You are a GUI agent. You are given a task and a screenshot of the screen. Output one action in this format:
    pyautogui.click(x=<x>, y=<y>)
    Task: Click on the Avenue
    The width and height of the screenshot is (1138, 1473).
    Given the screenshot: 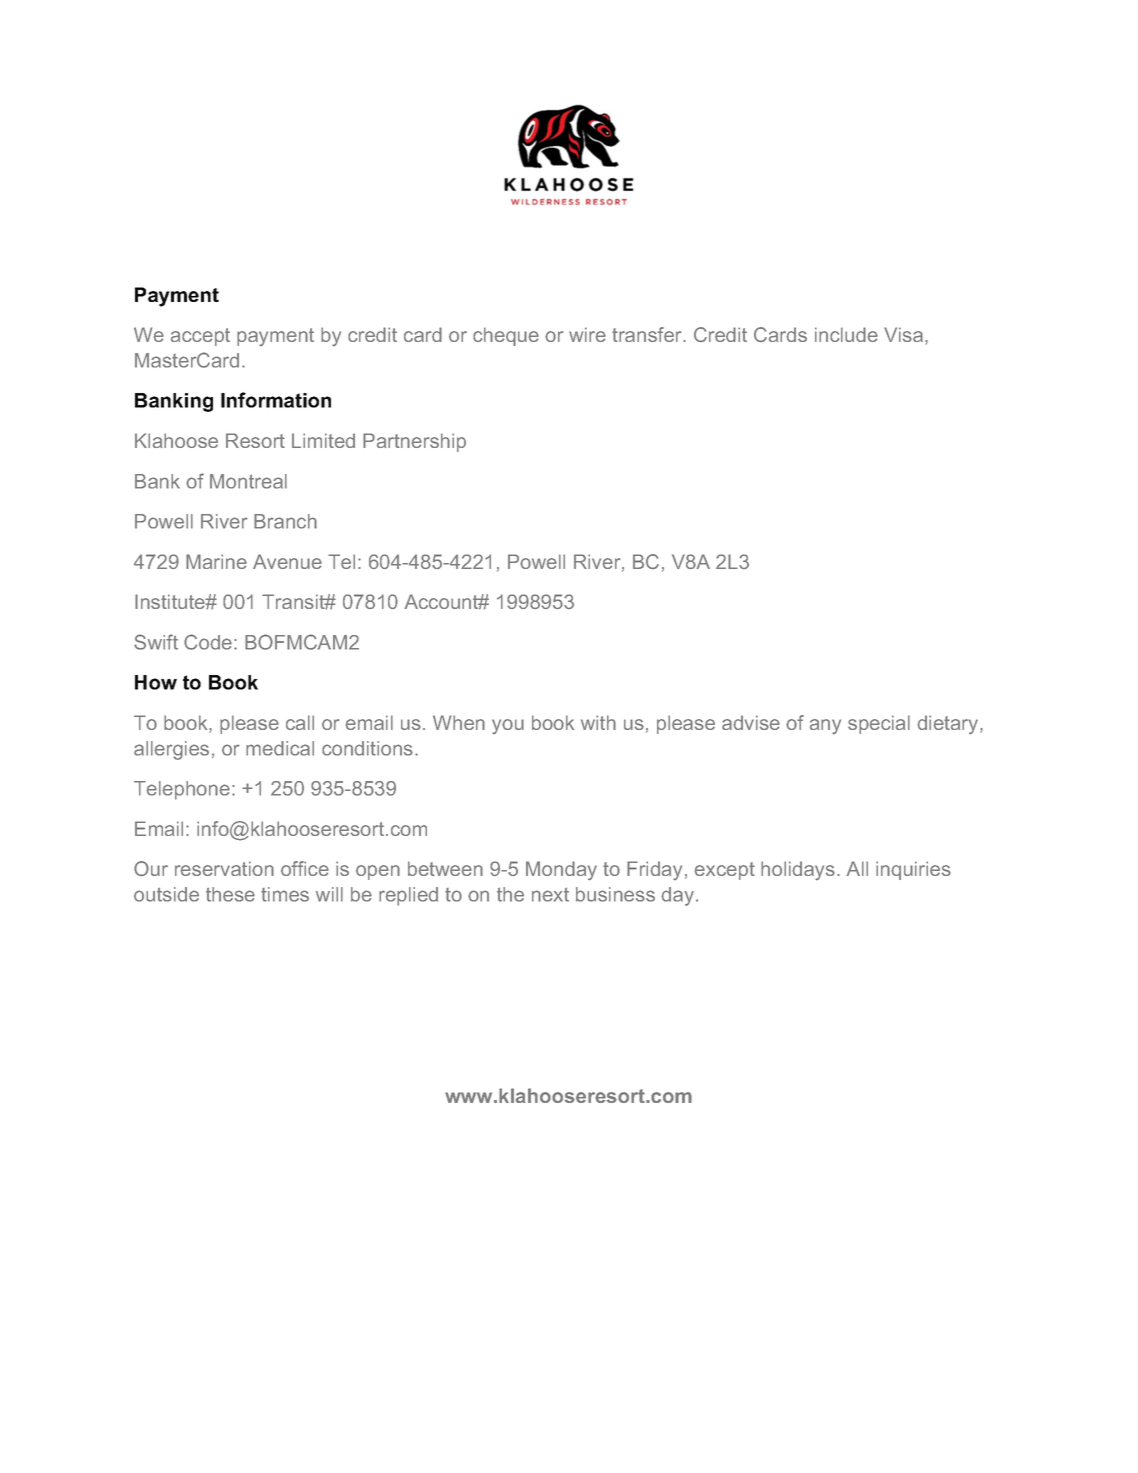 What is the action you would take?
    pyautogui.click(x=287, y=561)
